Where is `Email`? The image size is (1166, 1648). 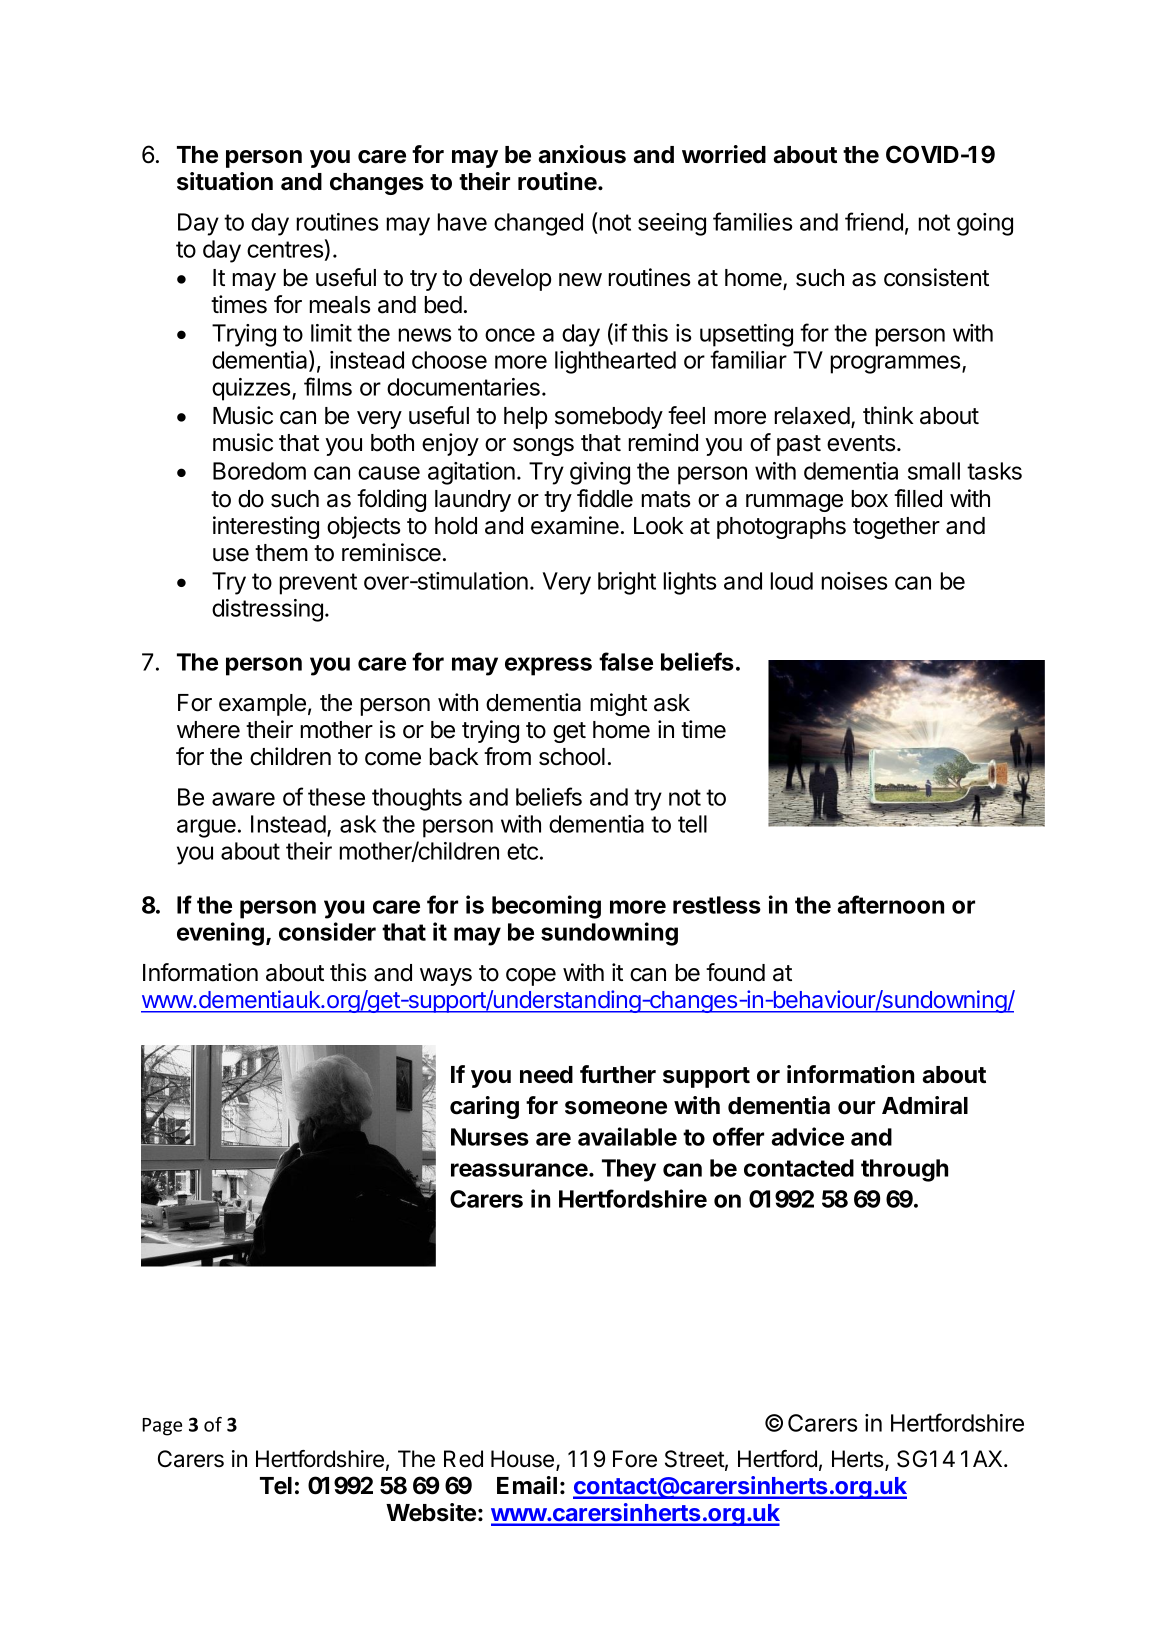
Email is located at coordinates (527, 1485).
